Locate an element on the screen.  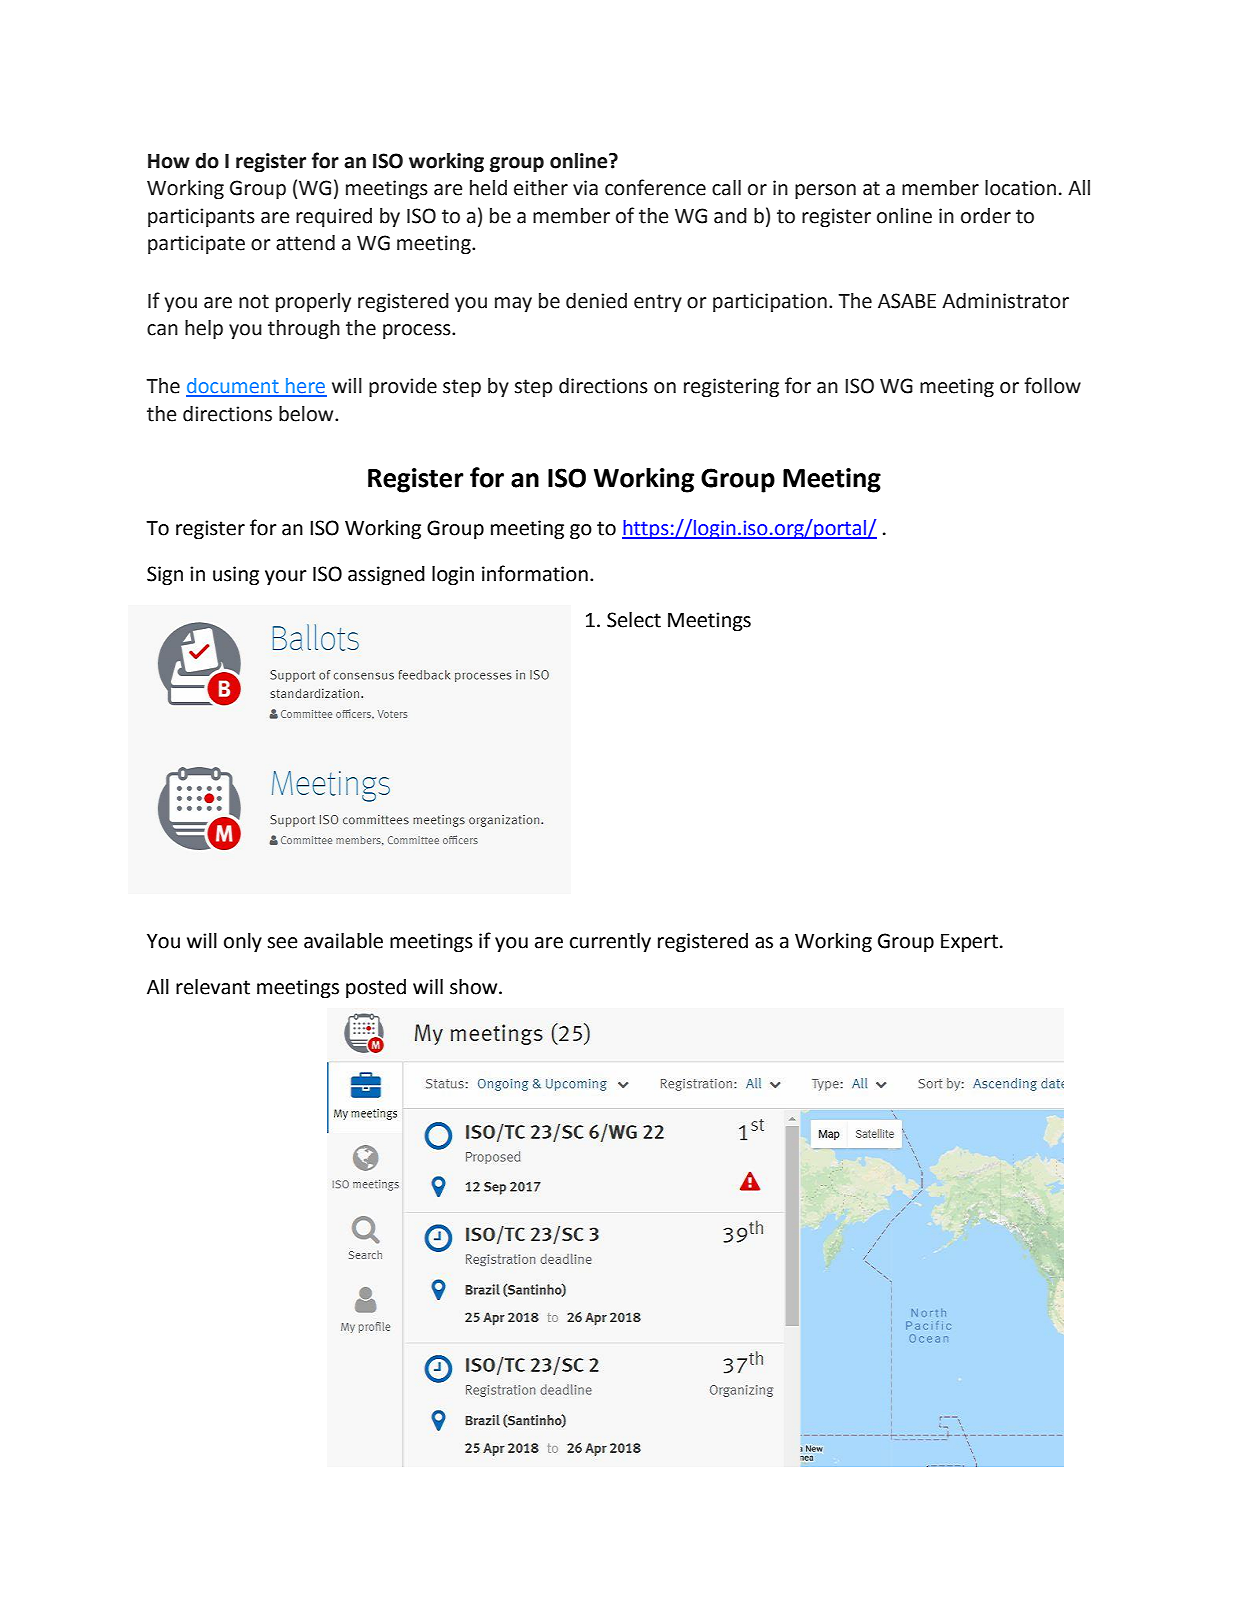
order is located at coordinates (986, 216).
